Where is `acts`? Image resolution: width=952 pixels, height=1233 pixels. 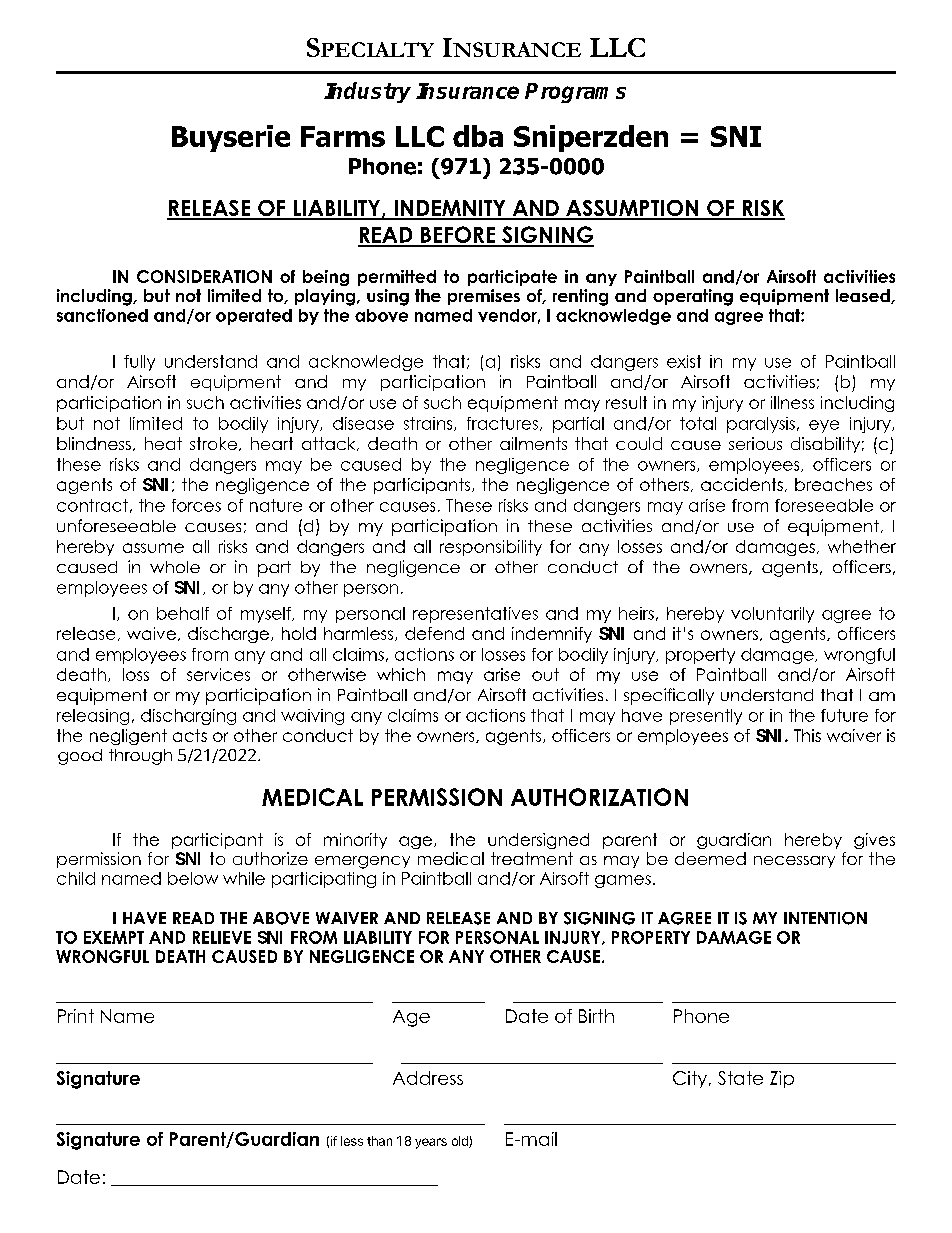
acts is located at coordinates (190, 735).
